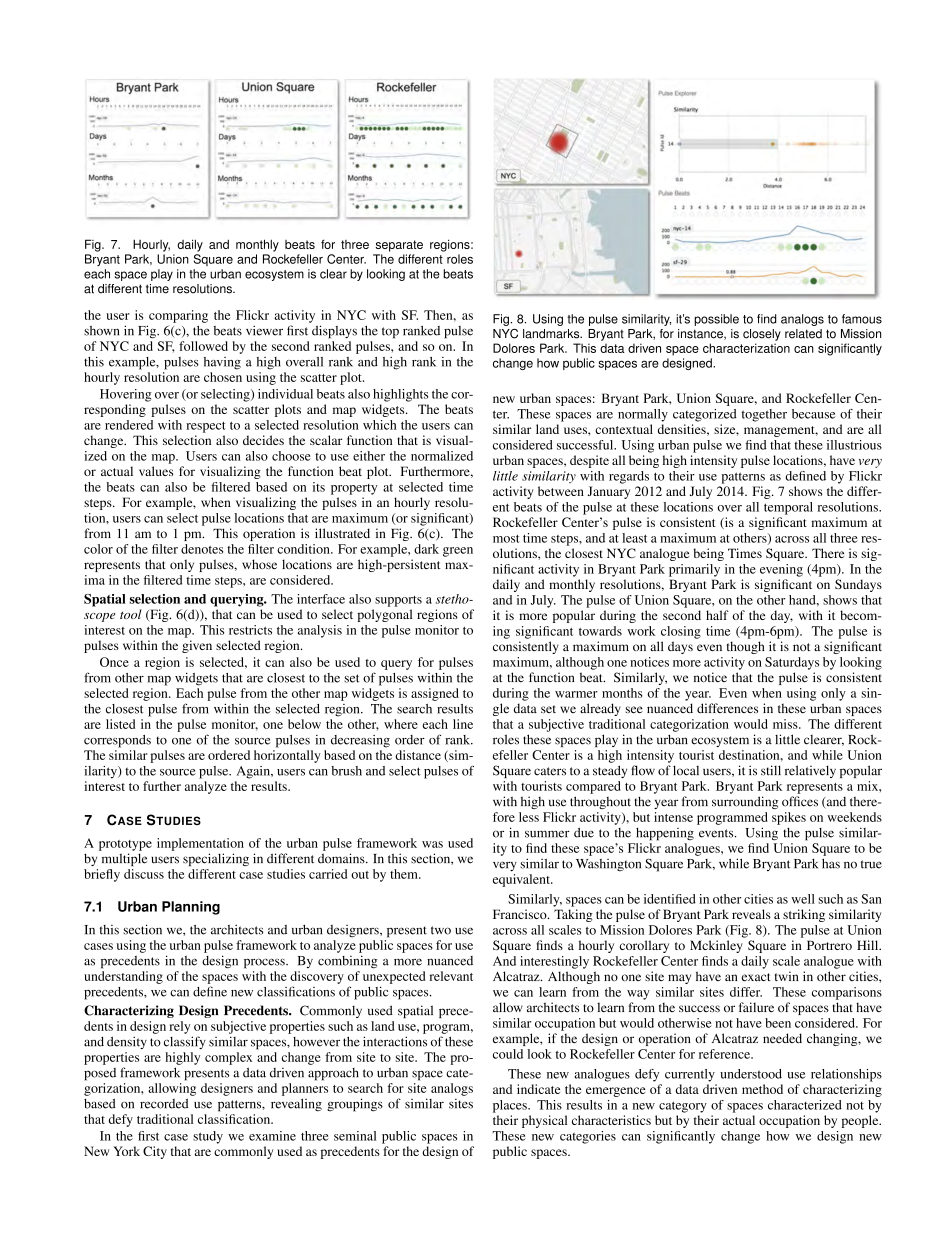 The height and width of the image is (1233, 952). What do you see at coordinates (156, 471) in the image?
I see `values` at bounding box center [156, 471].
